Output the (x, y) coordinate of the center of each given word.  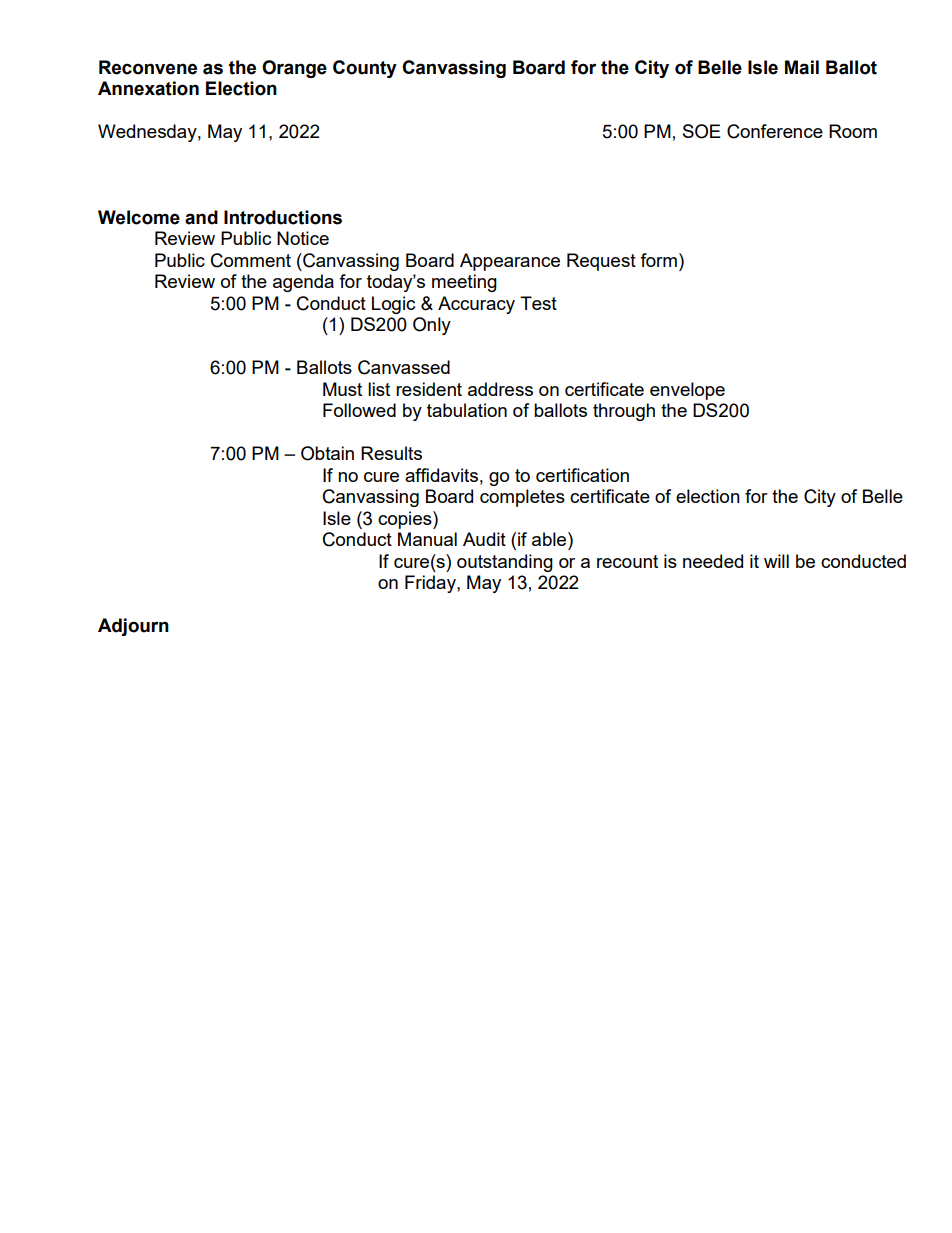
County (365, 69)
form (658, 260)
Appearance (510, 262)
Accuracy (476, 305)
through (624, 412)
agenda (303, 283)
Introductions (283, 217)
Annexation (148, 88)
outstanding (505, 563)
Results (391, 453)
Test (538, 303)
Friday (431, 584)
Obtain (327, 453)
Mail (802, 67)
